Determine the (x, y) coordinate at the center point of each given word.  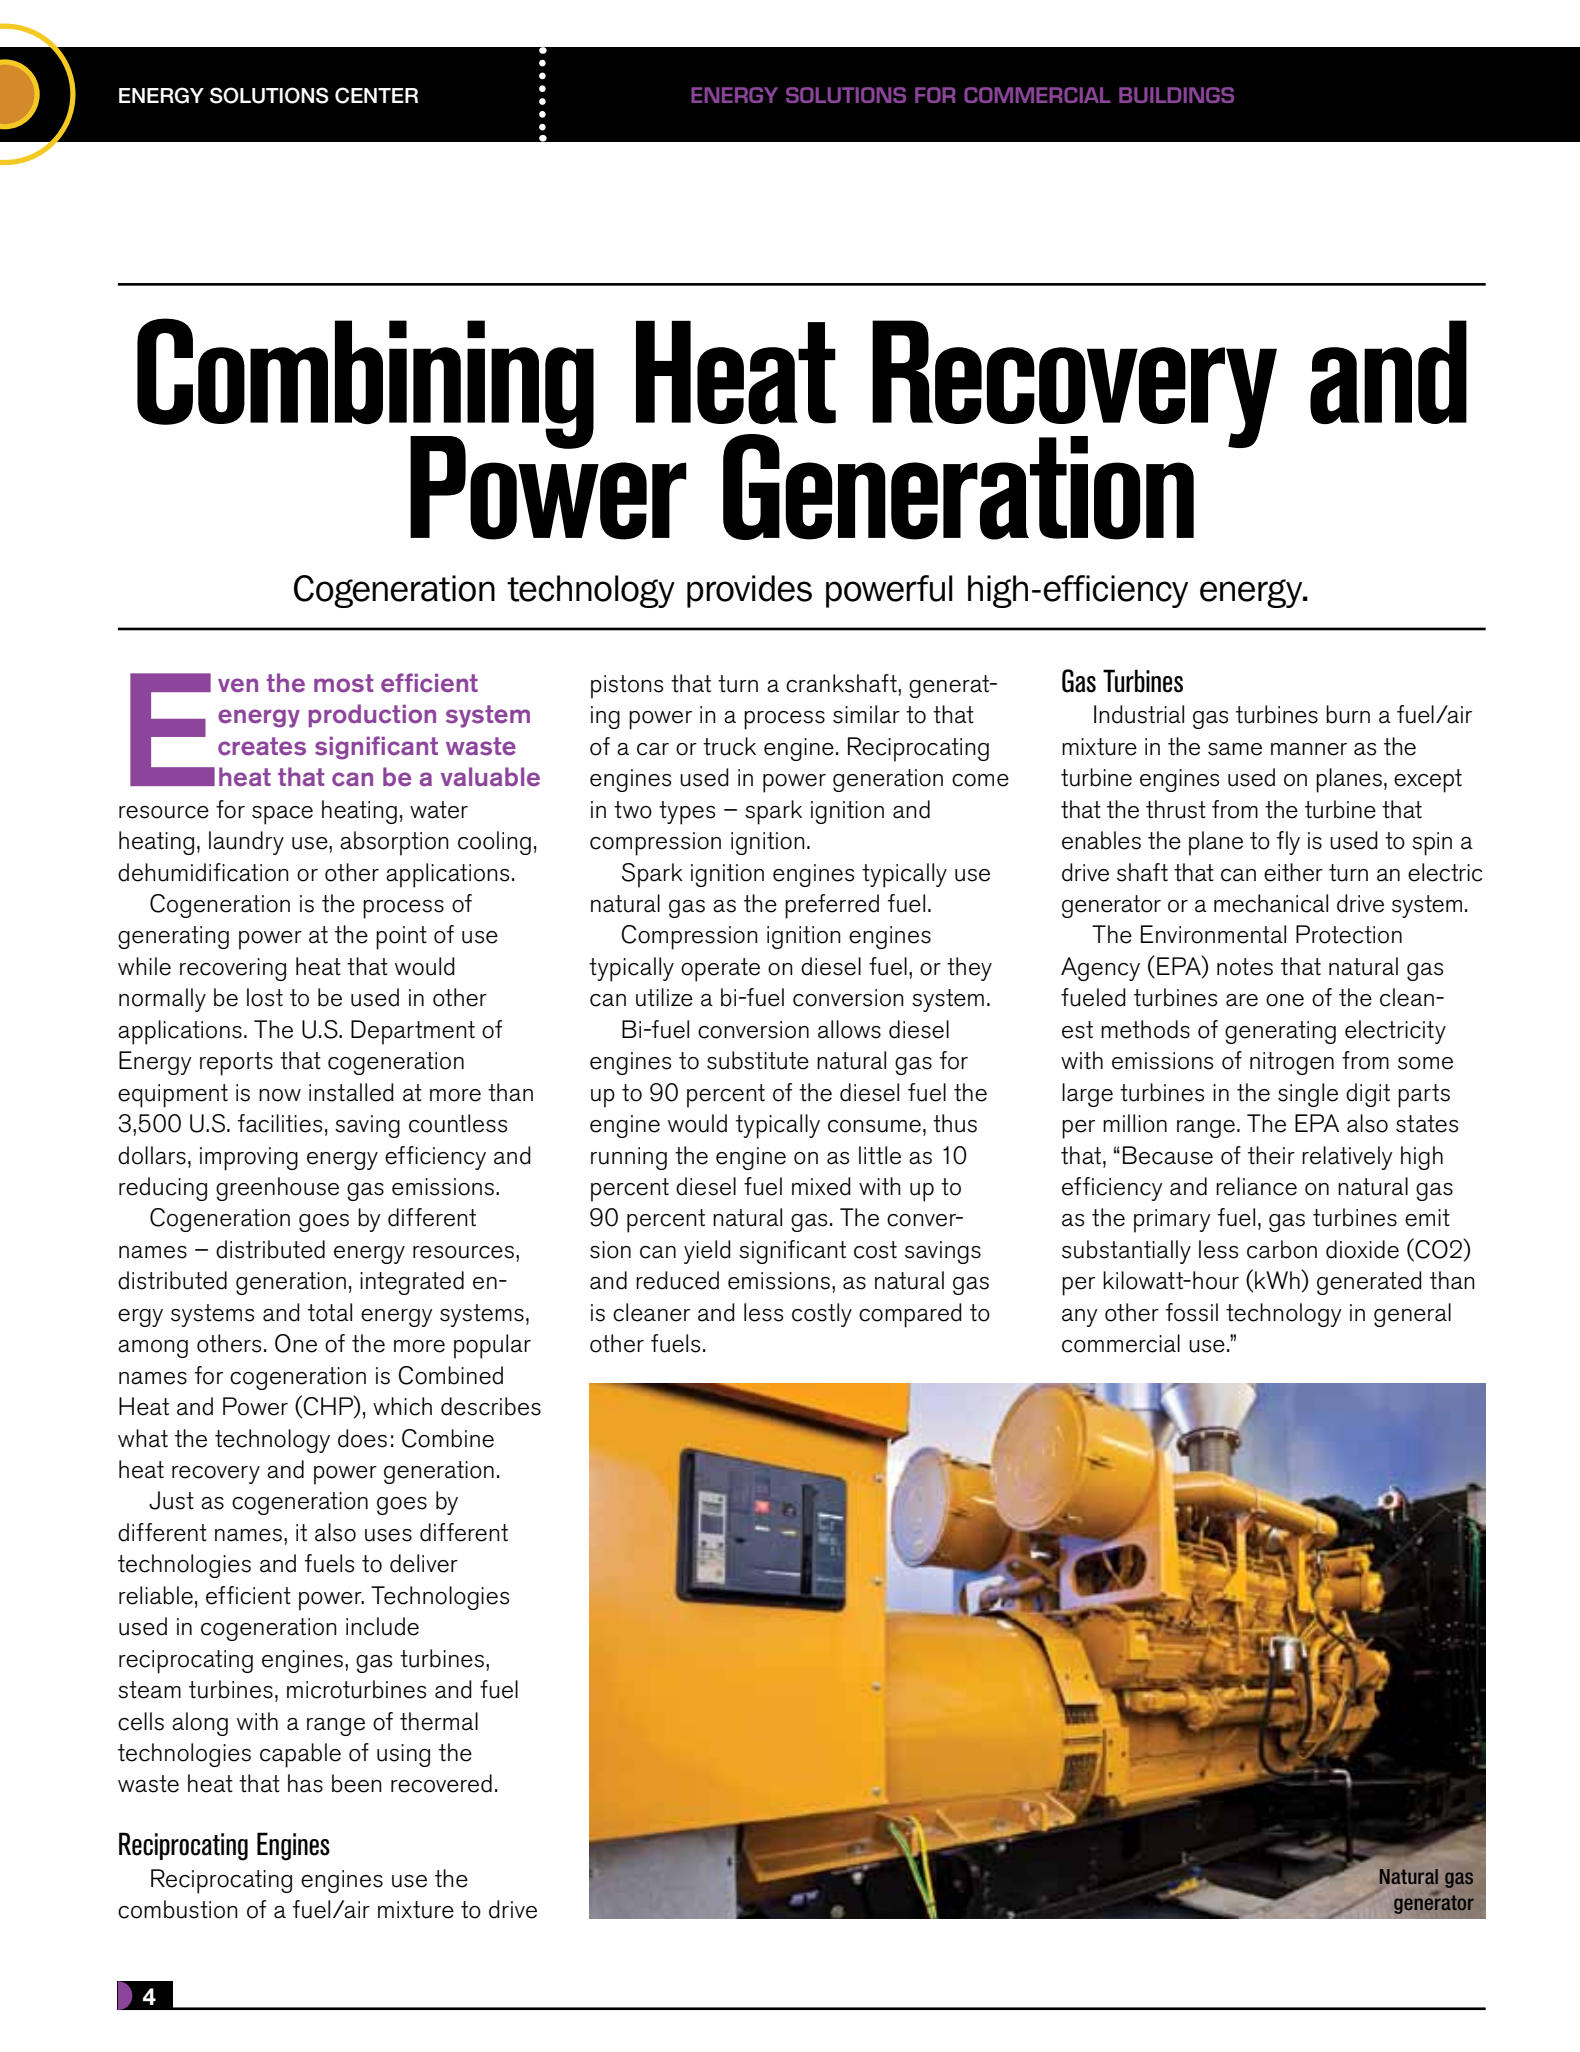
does (362, 1438)
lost (265, 997)
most (344, 683)
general (1412, 1315)
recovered (441, 1783)
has (305, 1783)
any (1080, 1318)
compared (910, 1315)
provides (749, 591)
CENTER (376, 95)
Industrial (1139, 714)
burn (1348, 714)
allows (849, 1029)
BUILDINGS (1176, 95)
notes (1245, 967)
